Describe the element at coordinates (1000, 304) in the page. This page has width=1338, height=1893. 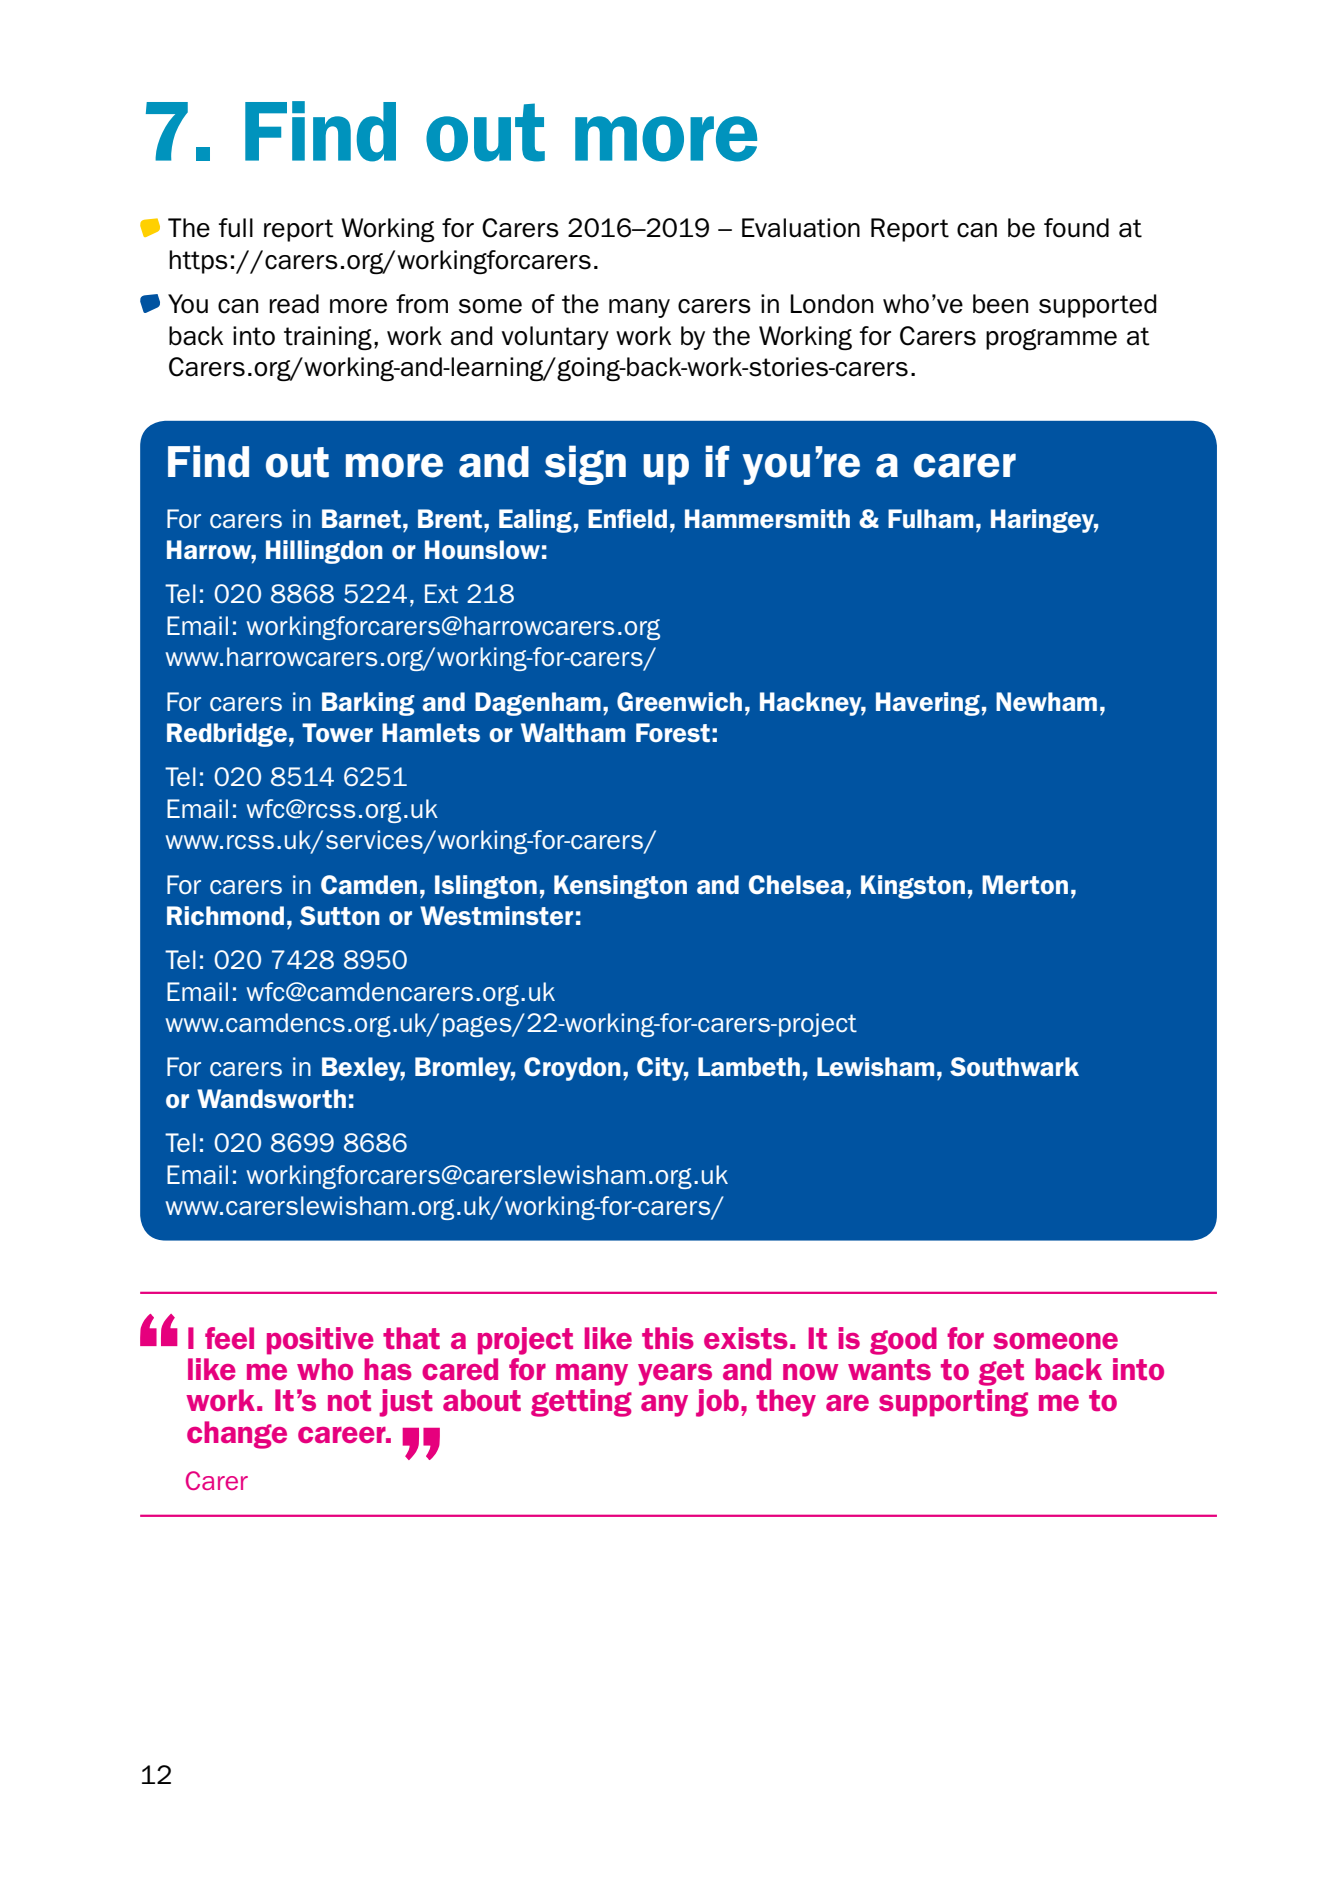
I see `been` at that location.
